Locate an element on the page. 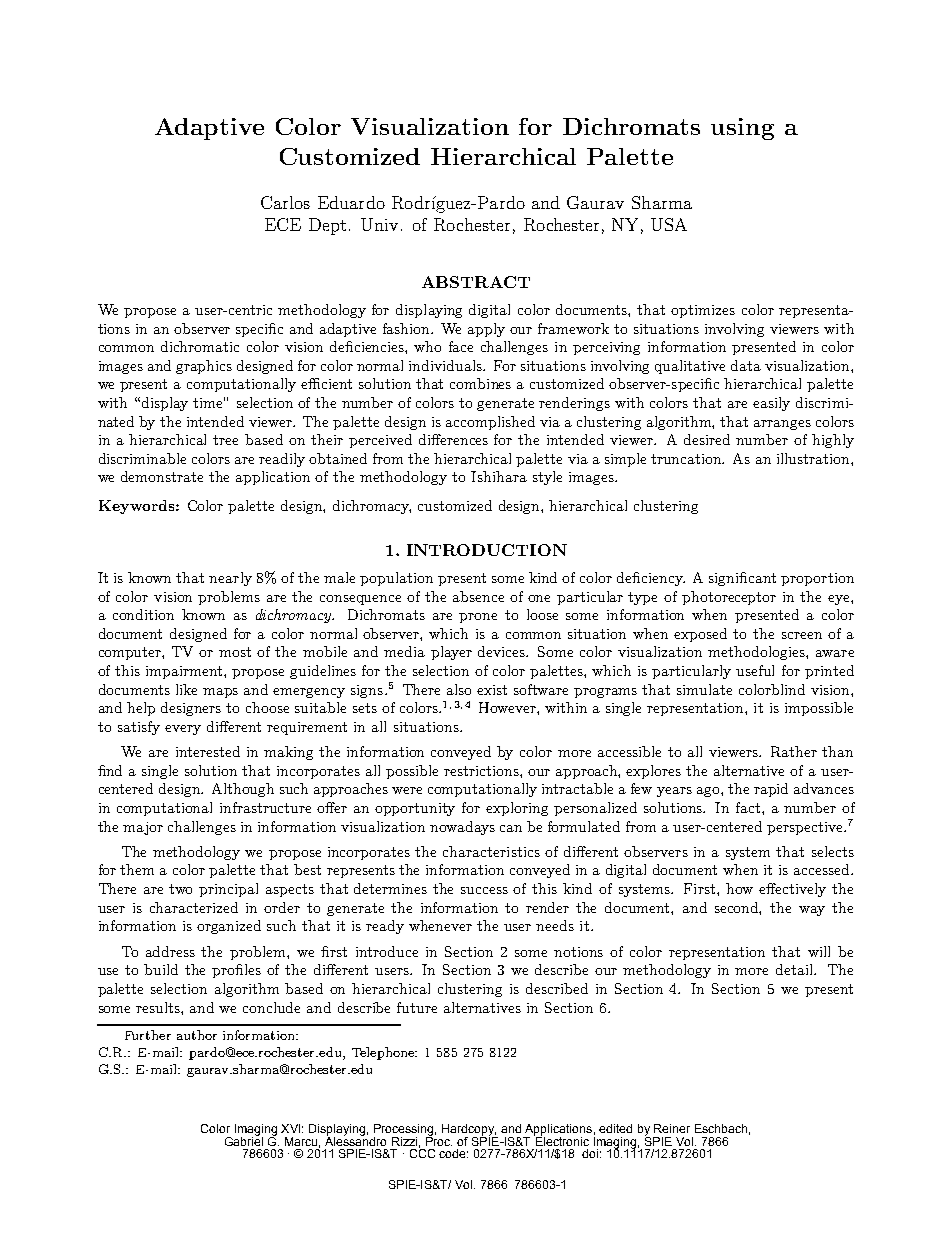  Univ is located at coordinates (379, 224).
